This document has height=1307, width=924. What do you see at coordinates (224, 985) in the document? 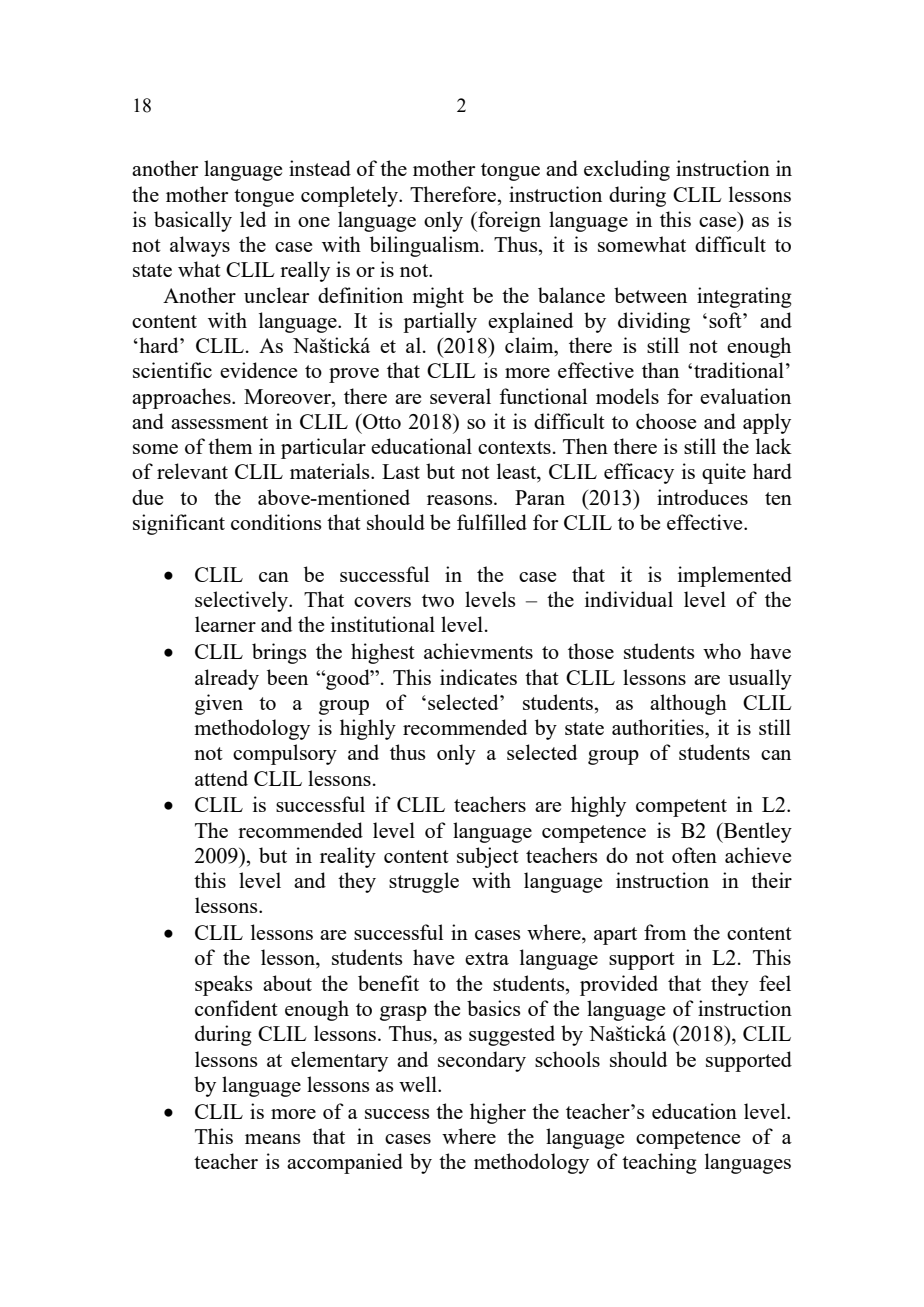
I see `speaks` at bounding box center [224, 985].
